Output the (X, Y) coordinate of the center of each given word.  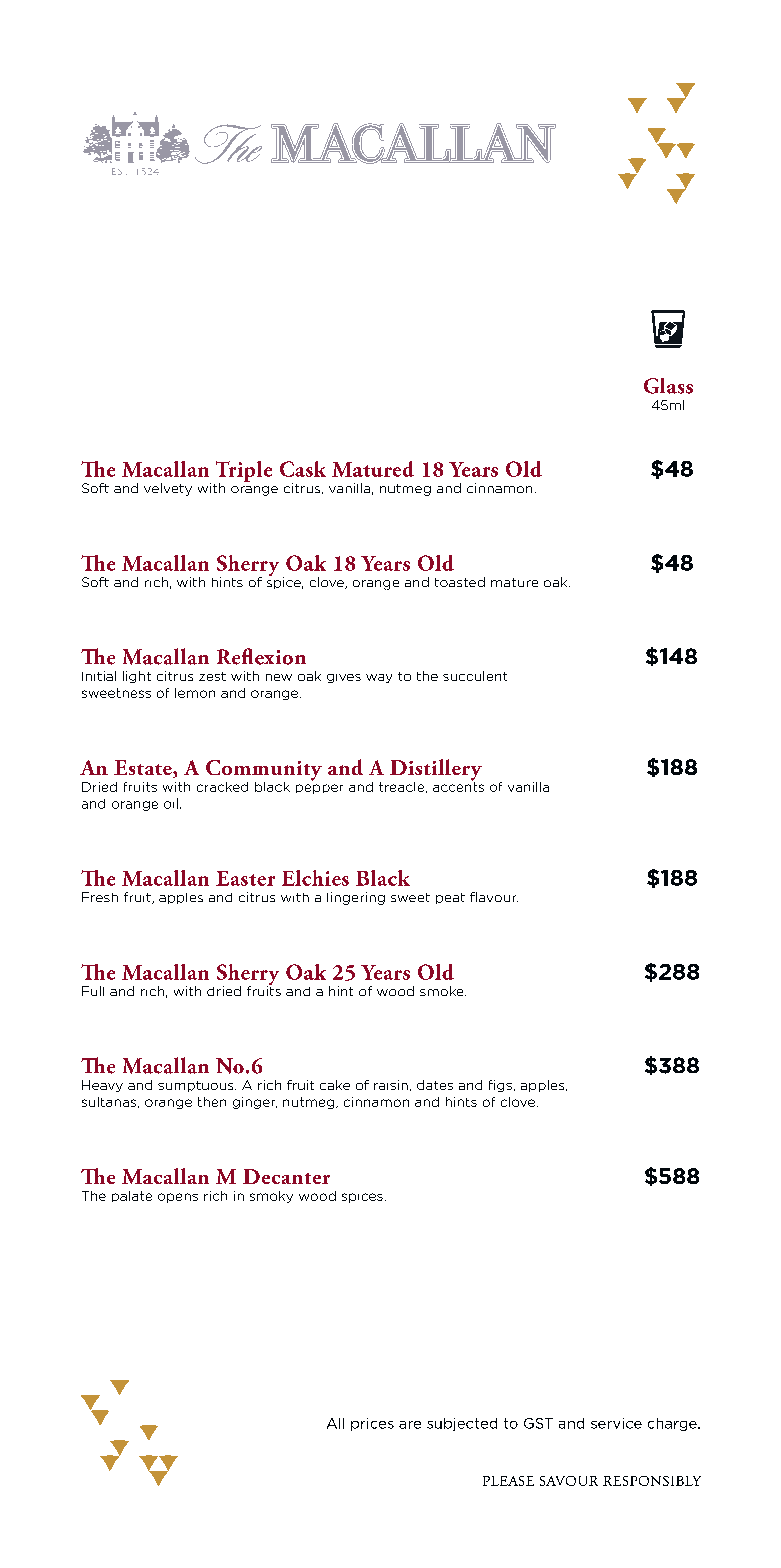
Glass (668, 386)
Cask (303, 469)
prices (372, 1424)
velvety (168, 489)
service (616, 1423)
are (410, 1425)
